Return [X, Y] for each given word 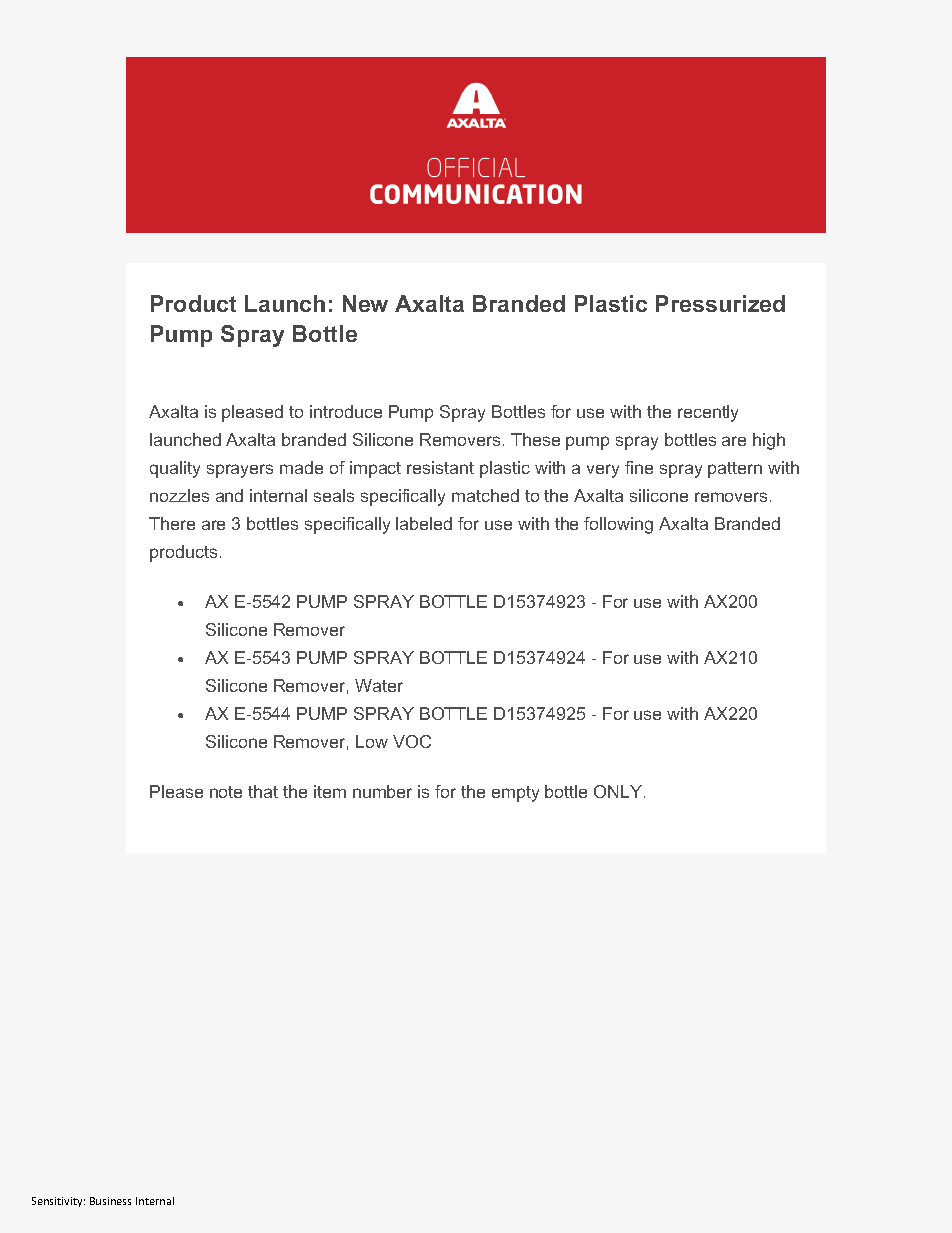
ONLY [619, 791]
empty [515, 794]
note [226, 792]
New [365, 303]
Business [110, 1201]
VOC [412, 741]
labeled [424, 523]
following [618, 525]
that [263, 791]
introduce [346, 411]
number [382, 791]
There [172, 523]
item [330, 791]
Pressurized [720, 303]
